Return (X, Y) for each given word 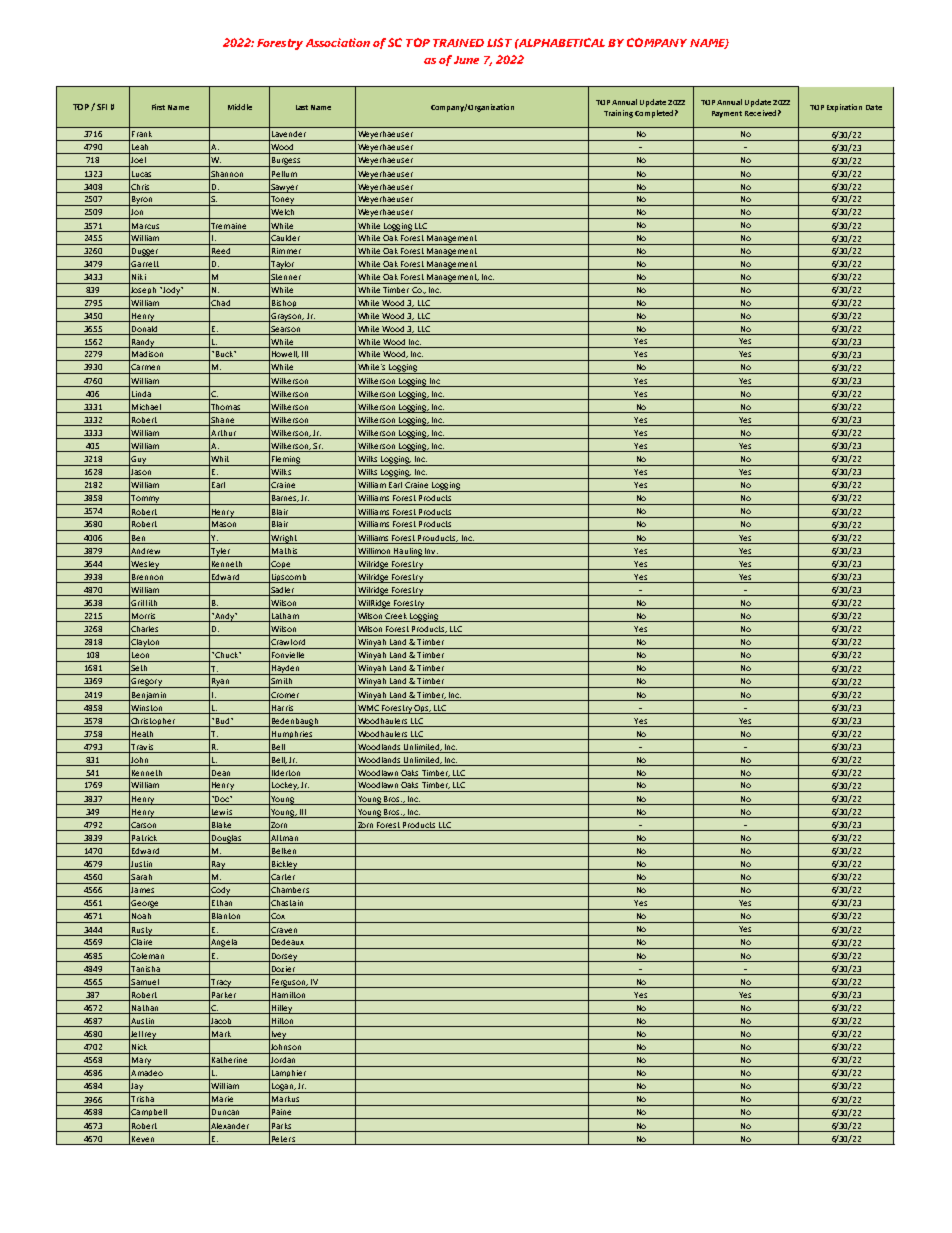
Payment (727, 114)
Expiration (844, 108)
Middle (240, 107)
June (466, 60)
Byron (142, 201)
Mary (141, 1062)
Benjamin (149, 696)
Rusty (142, 931)
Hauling (408, 552)
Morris (144, 617)
